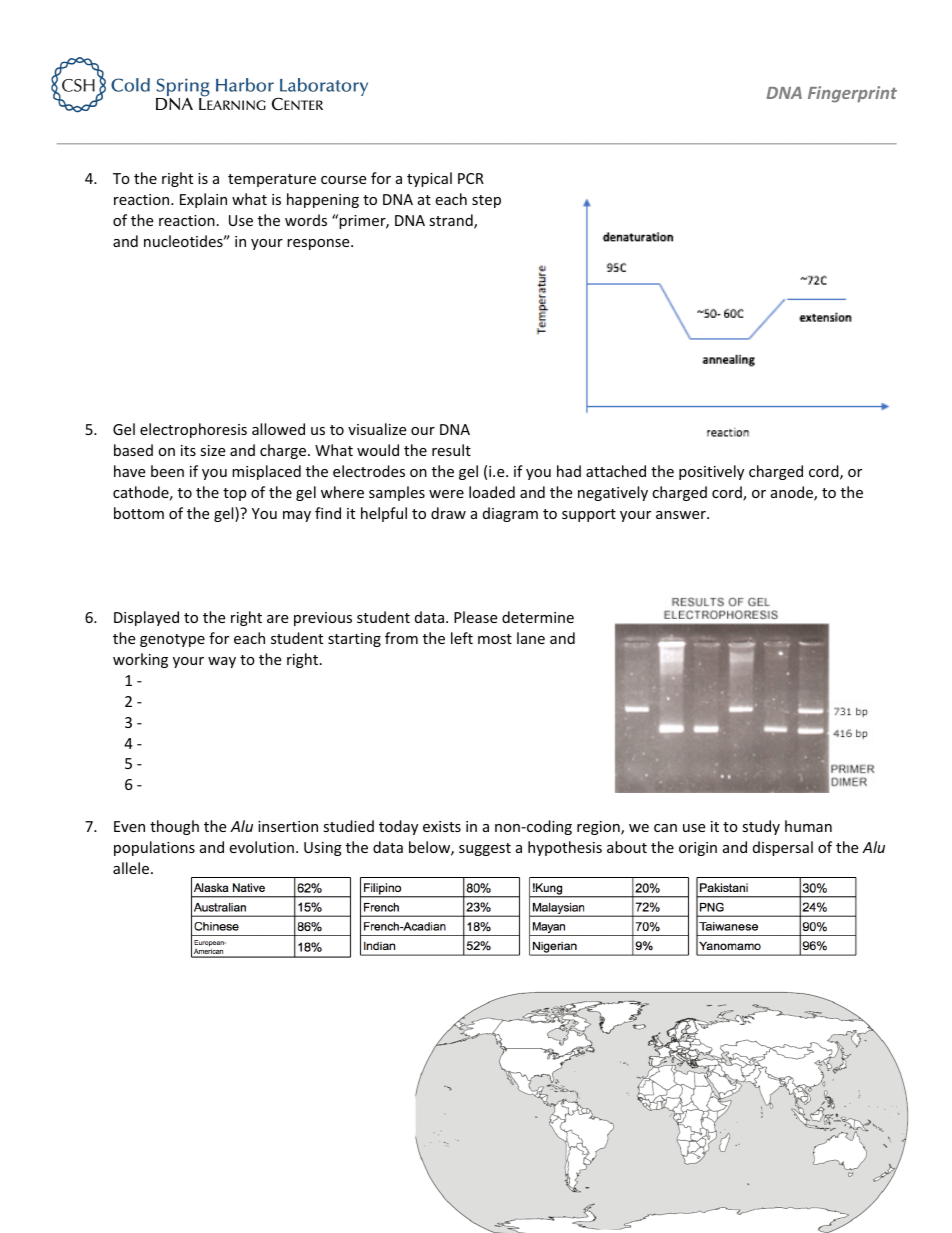  I want to click on dispersal, so click(783, 848).
